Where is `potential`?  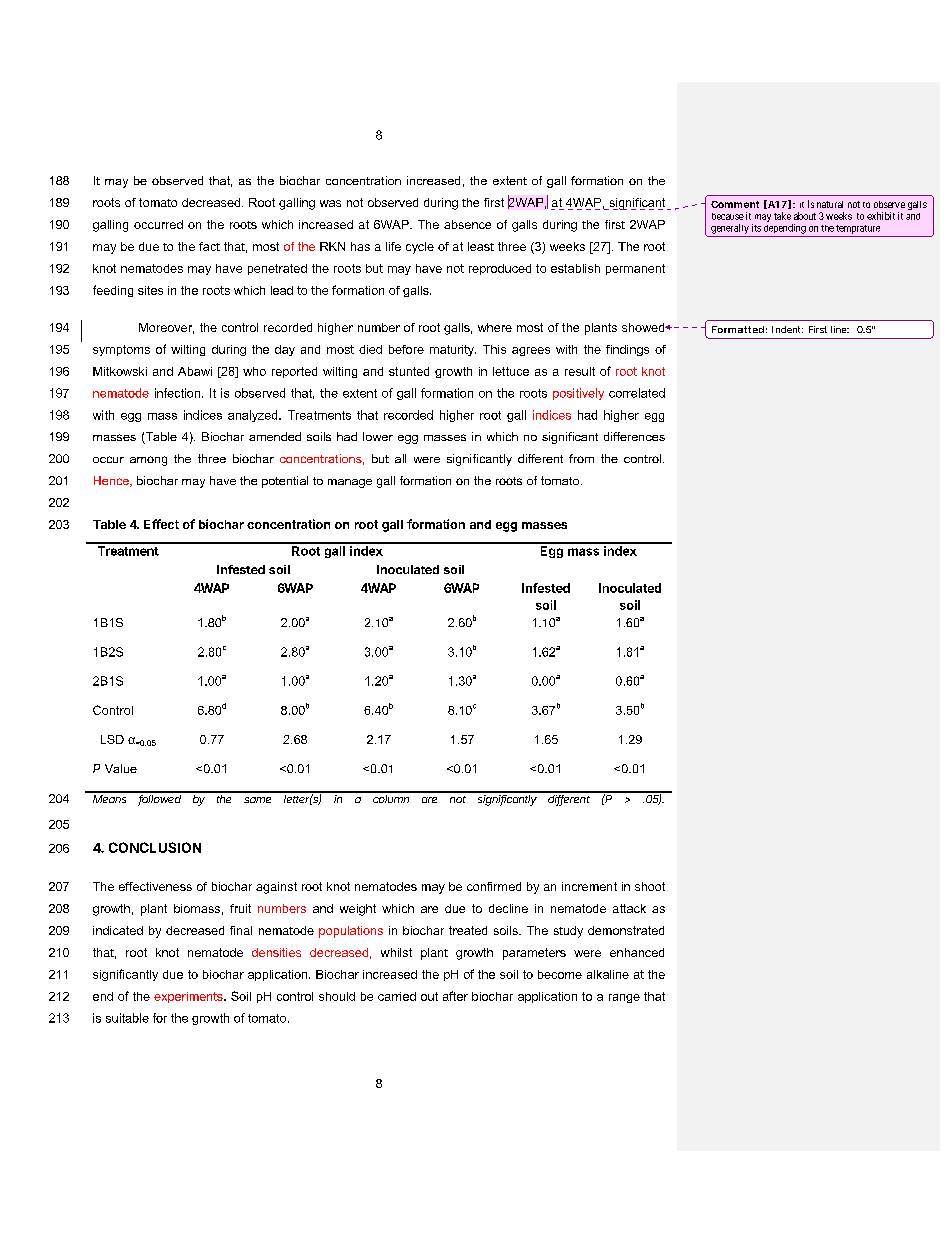 potential is located at coordinates (285, 482).
